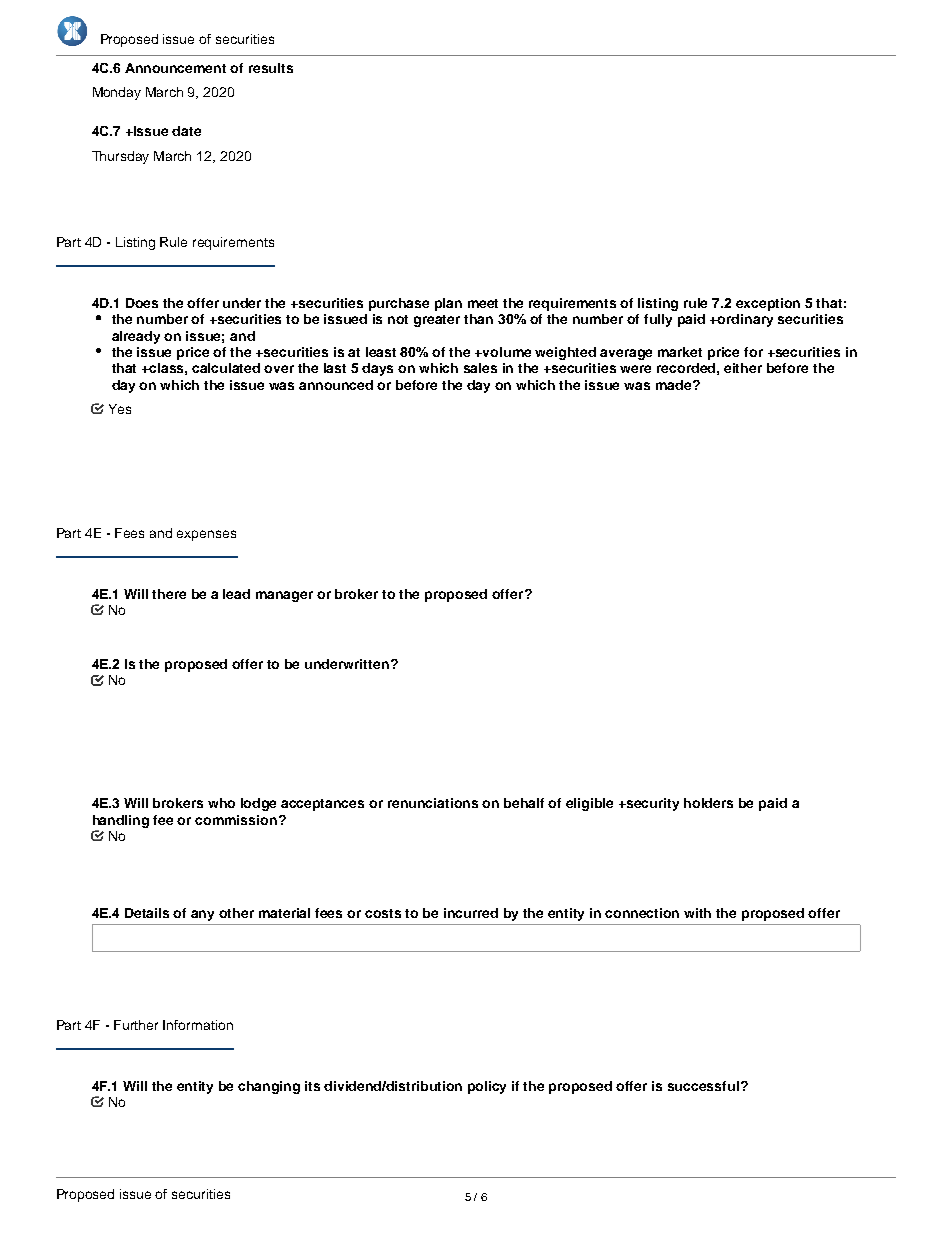  I want to click on any, so click(202, 915).
